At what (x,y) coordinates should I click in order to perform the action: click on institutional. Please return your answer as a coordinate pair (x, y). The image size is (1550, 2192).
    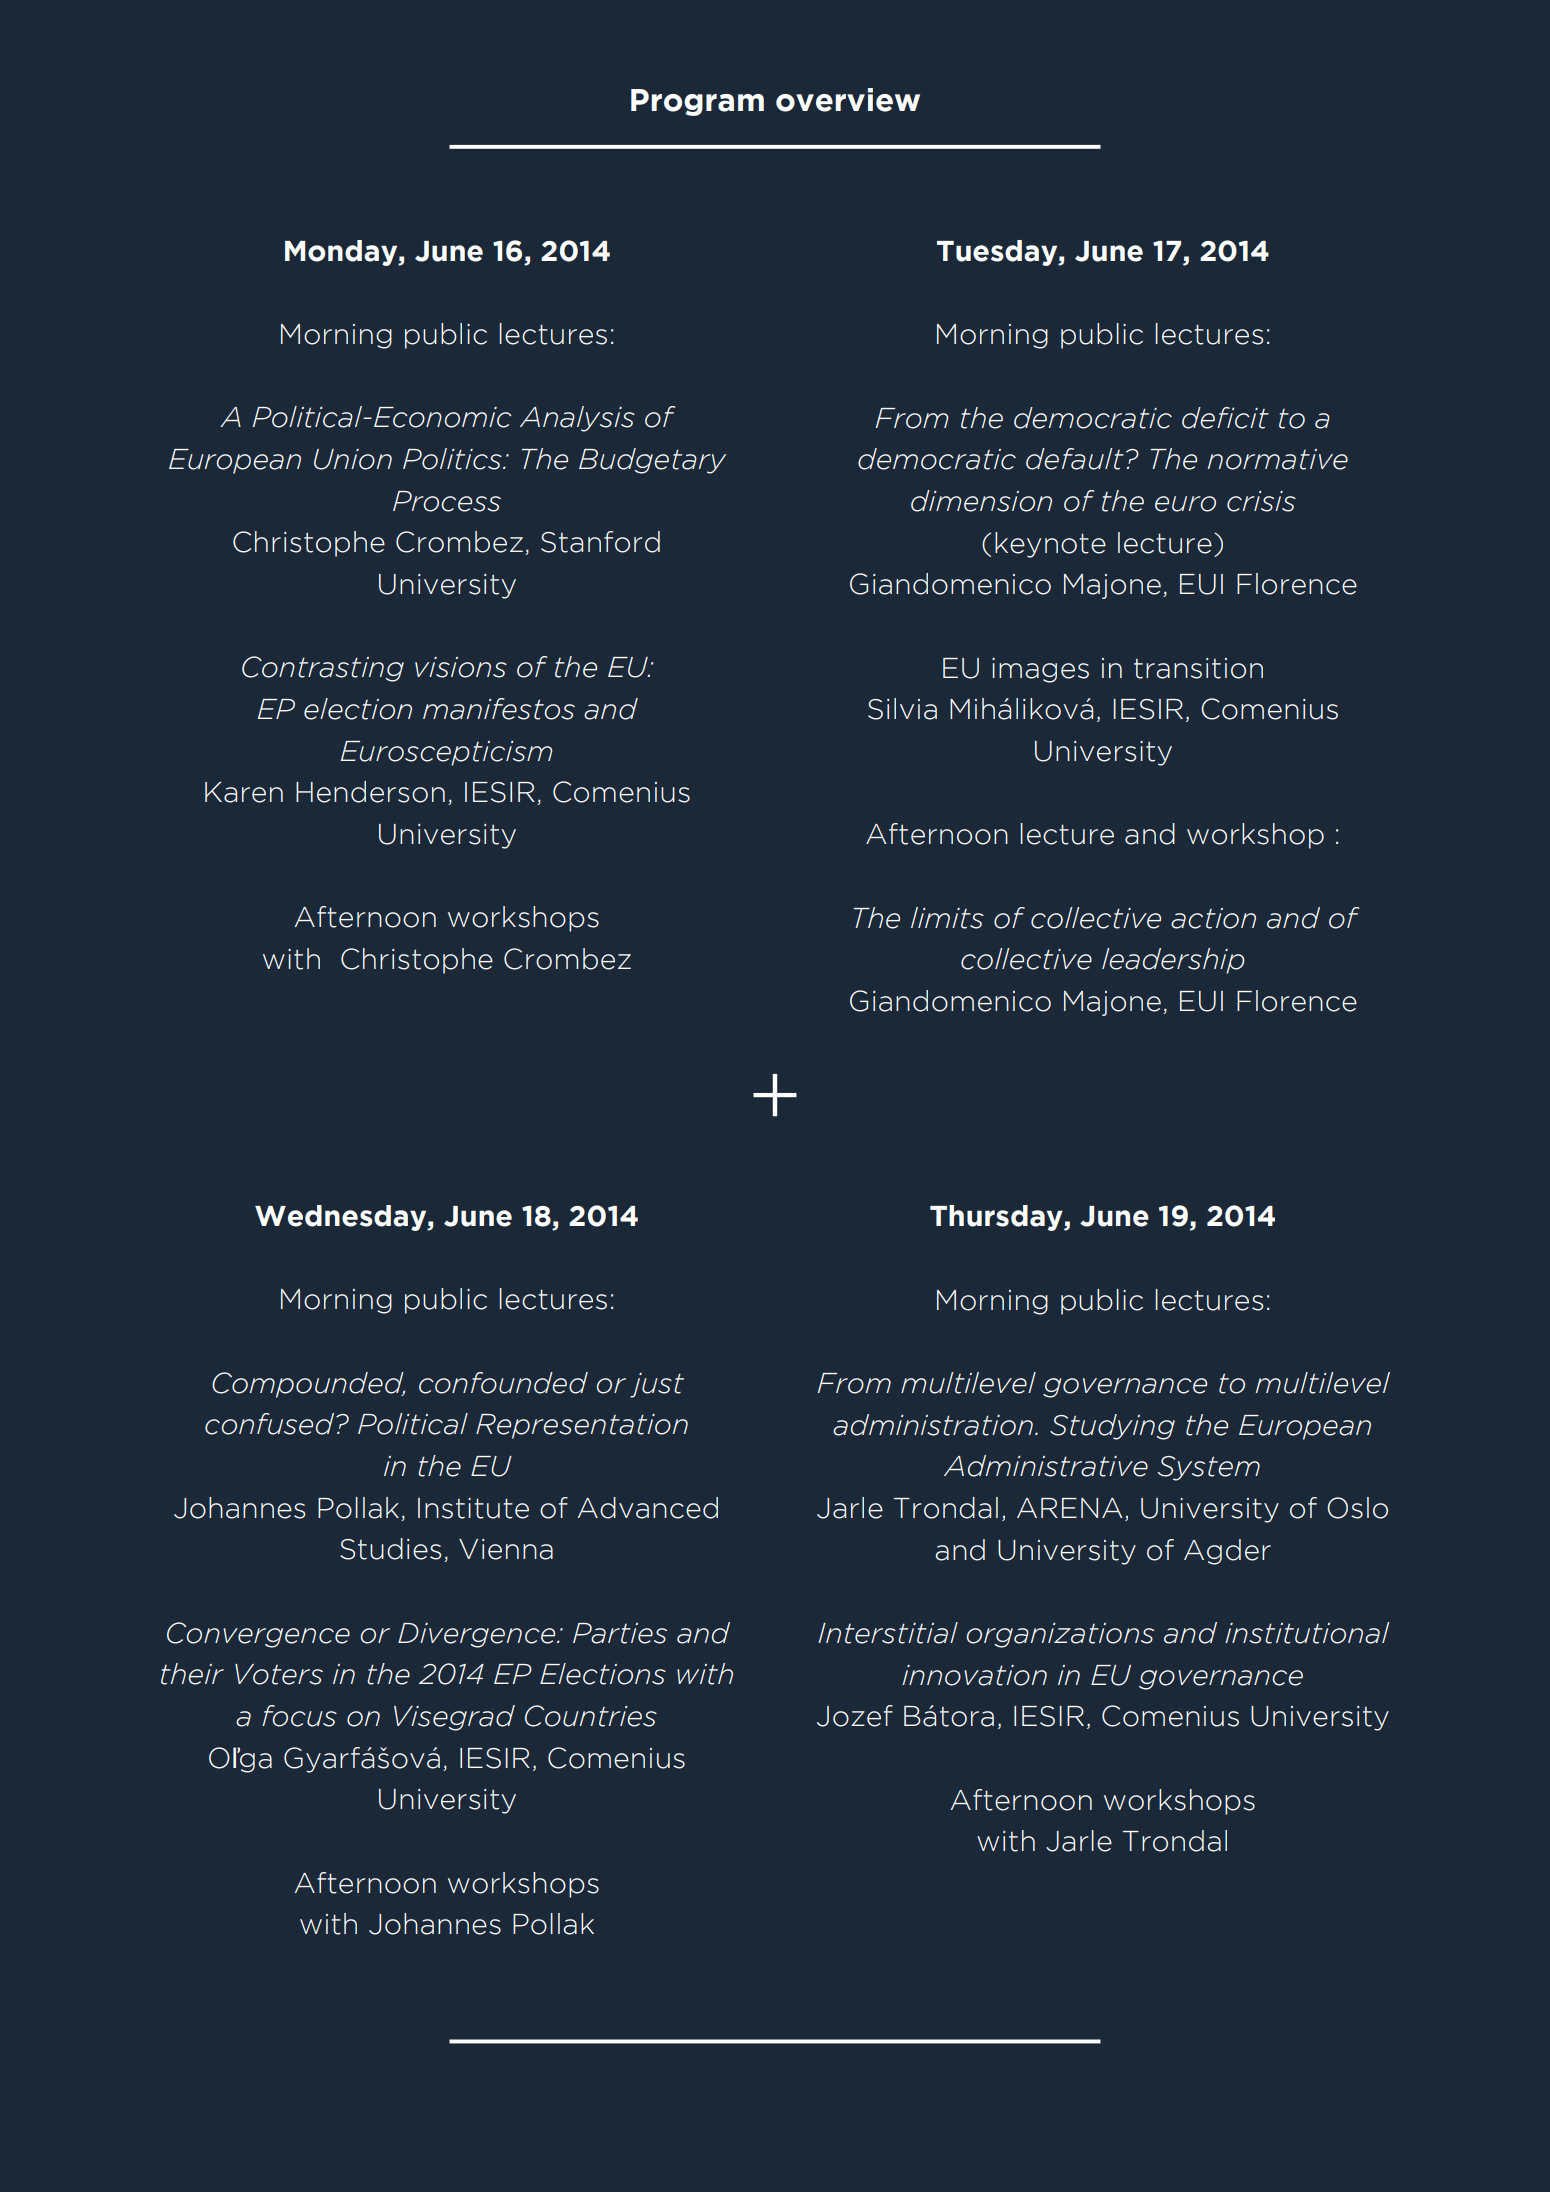
    Looking at the image, I should click on (1307, 1633).
